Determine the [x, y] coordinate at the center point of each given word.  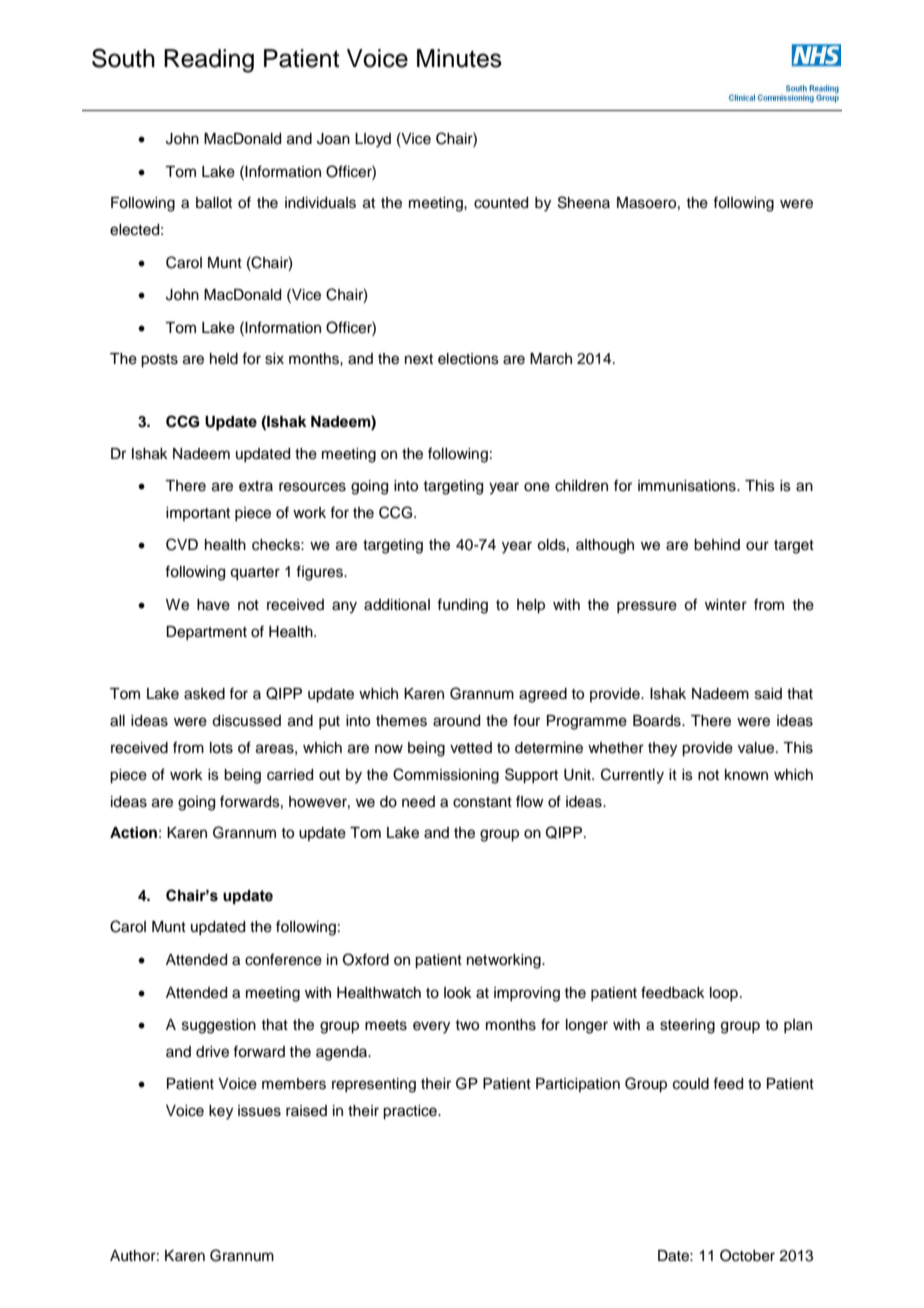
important [198, 514]
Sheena [584, 202]
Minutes [459, 58]
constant [482, 802]
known [746, 774]
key [221, 1112]
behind [717, 545]
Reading [209, 61]
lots [221, 748]
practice [411, 1112]
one [537, 487]
